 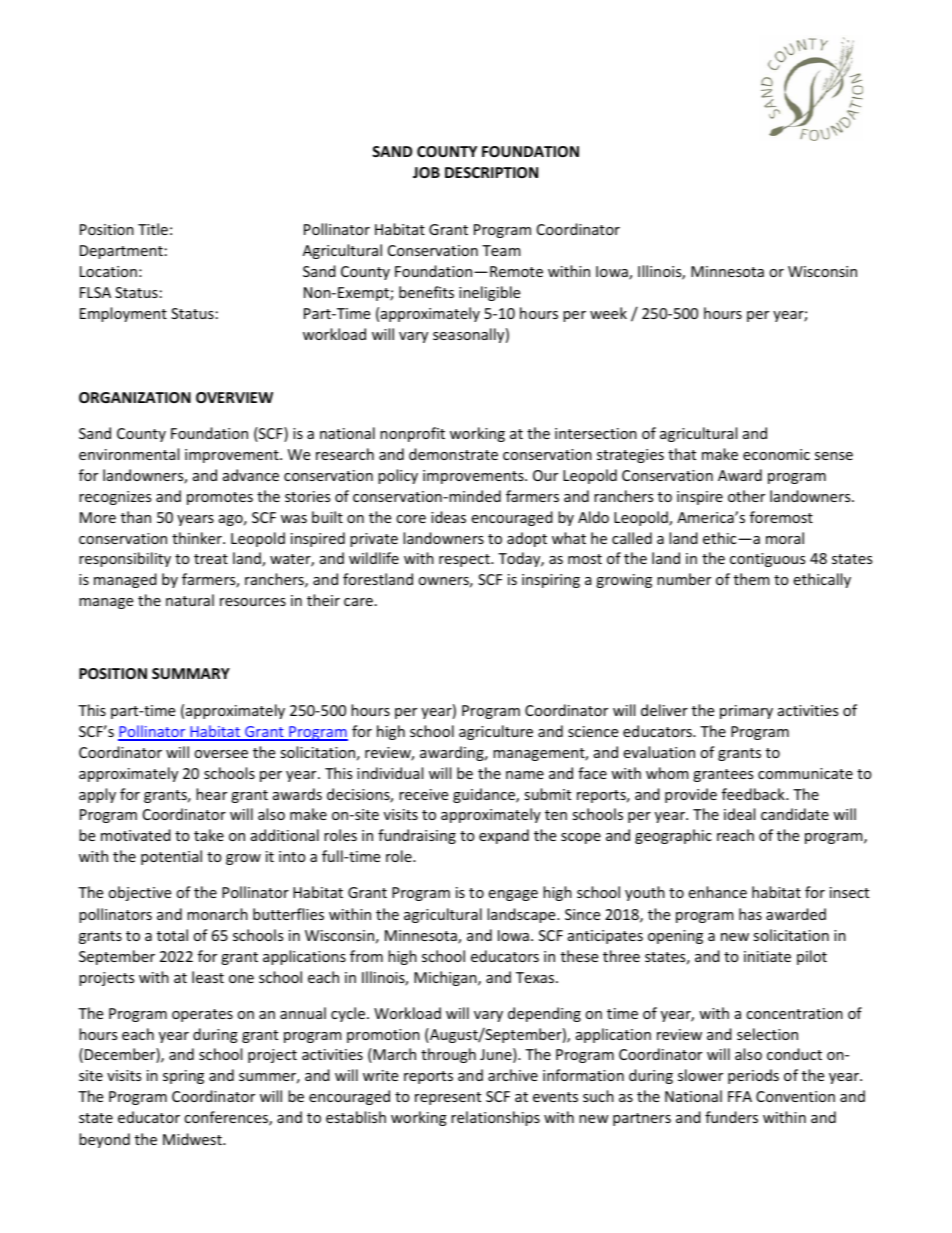 What do you see at coordinates (191, 673) in the page?
I see `SUMMARY` at bounding box center [191, 673].
